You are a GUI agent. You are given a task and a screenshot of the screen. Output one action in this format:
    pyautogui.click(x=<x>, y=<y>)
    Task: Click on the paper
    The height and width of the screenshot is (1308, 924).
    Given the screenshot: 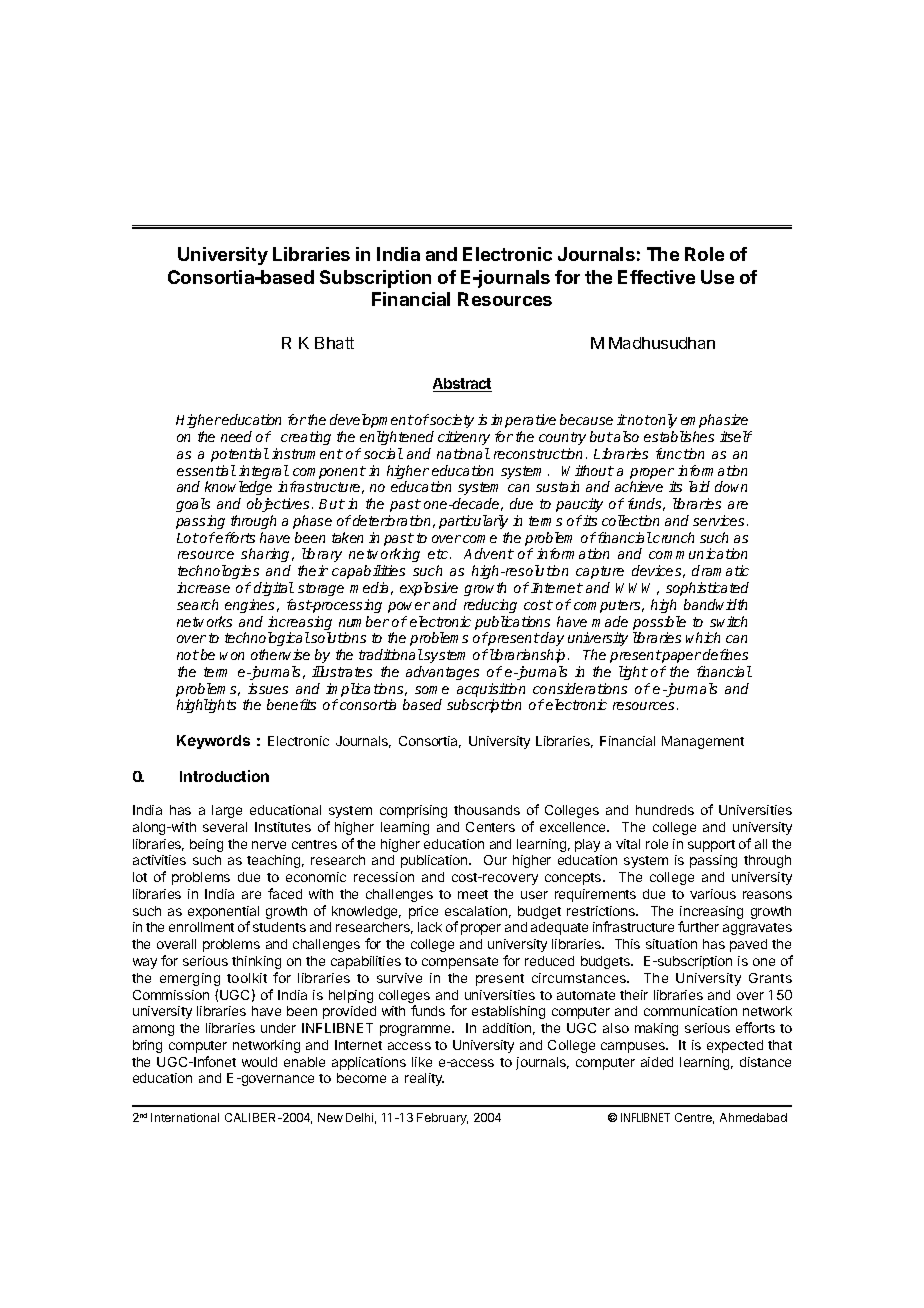 What is the action you would take?
    pyautogui.click(x=680, y=657)
